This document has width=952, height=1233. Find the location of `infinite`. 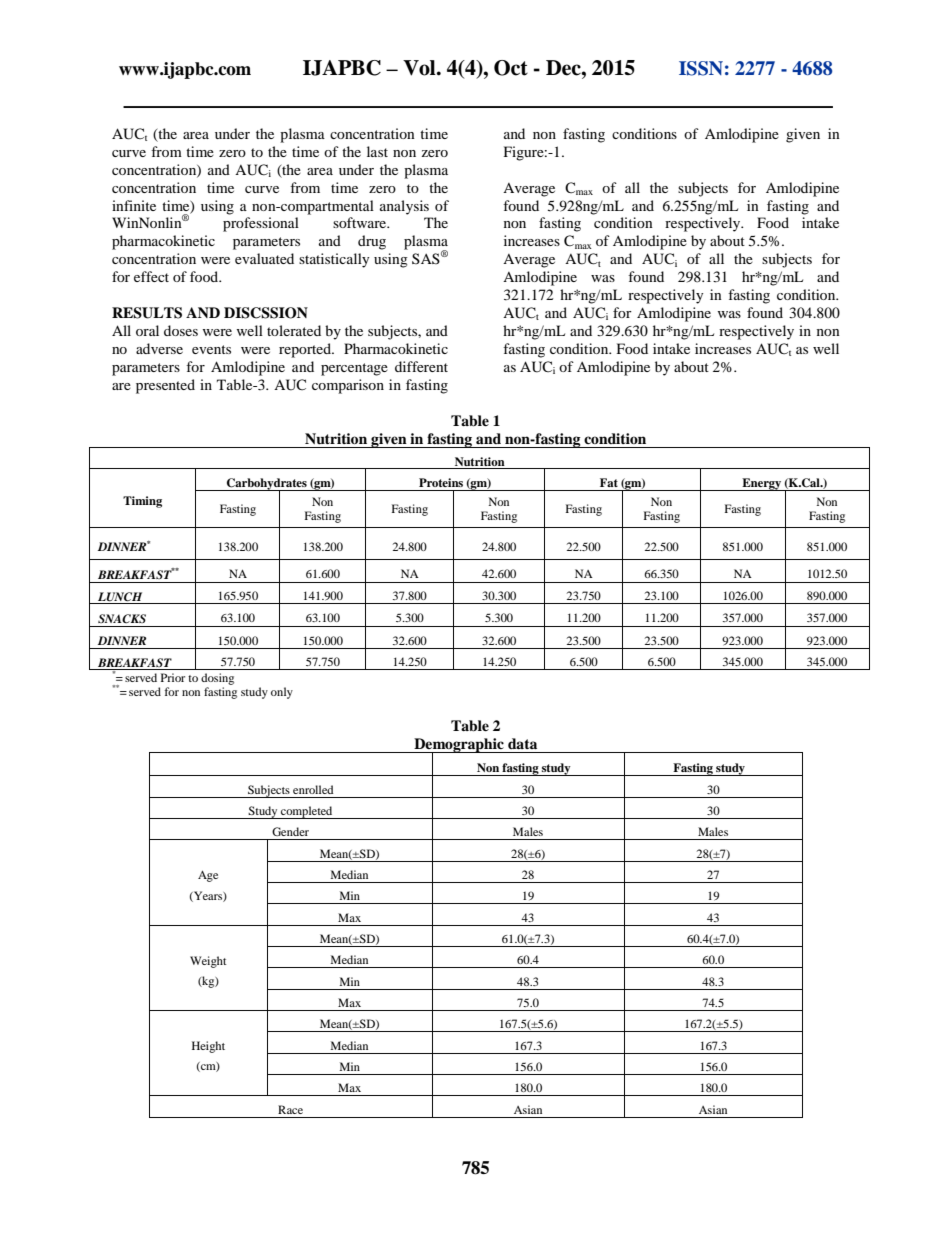

infinite is located at coordinates (134, 205).
